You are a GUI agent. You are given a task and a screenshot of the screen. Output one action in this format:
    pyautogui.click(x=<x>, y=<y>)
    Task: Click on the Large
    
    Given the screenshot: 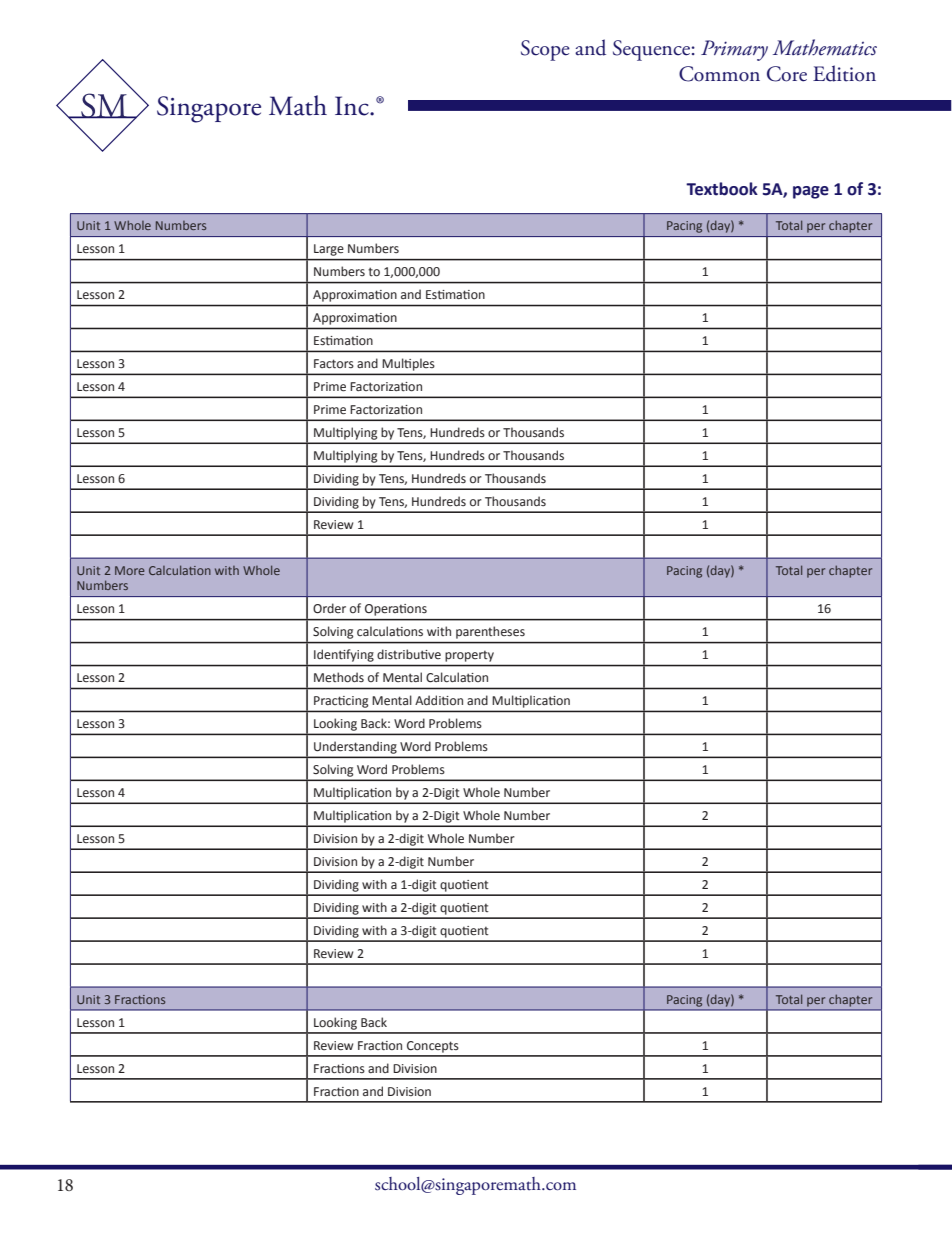 What is the action you would take?
    pyautogui.click(x=328, y=250)
